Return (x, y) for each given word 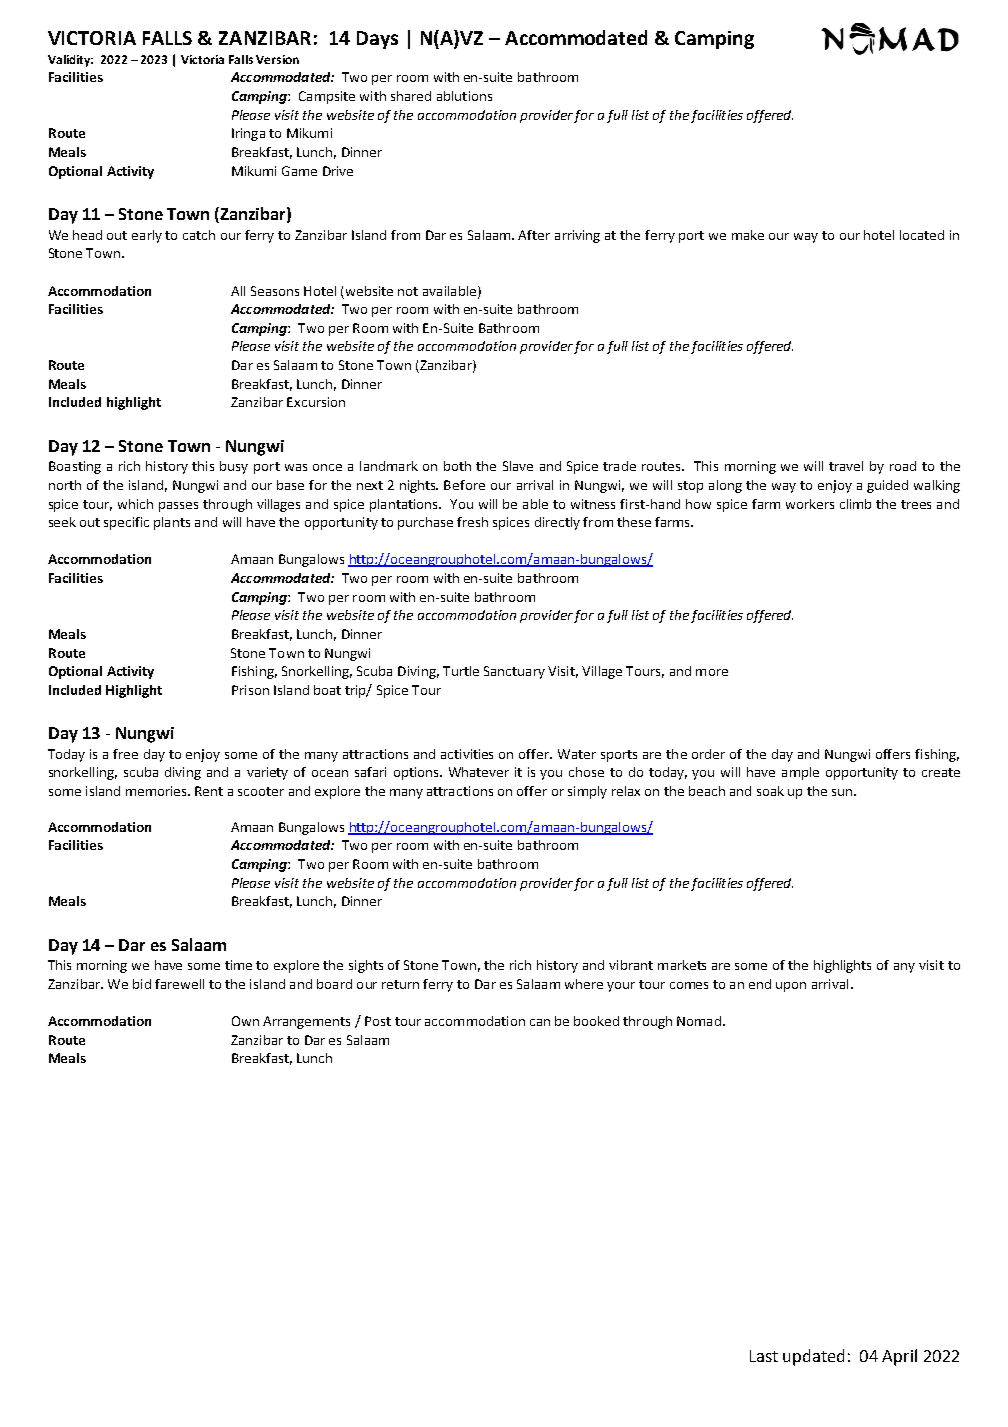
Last (764, 1356)
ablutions (464, 96)
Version (277, 59)
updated (813, 1357)
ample (800, 773)
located (922, 235)
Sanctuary (514, 672)
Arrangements (306, 1022)
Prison (250, 690)
